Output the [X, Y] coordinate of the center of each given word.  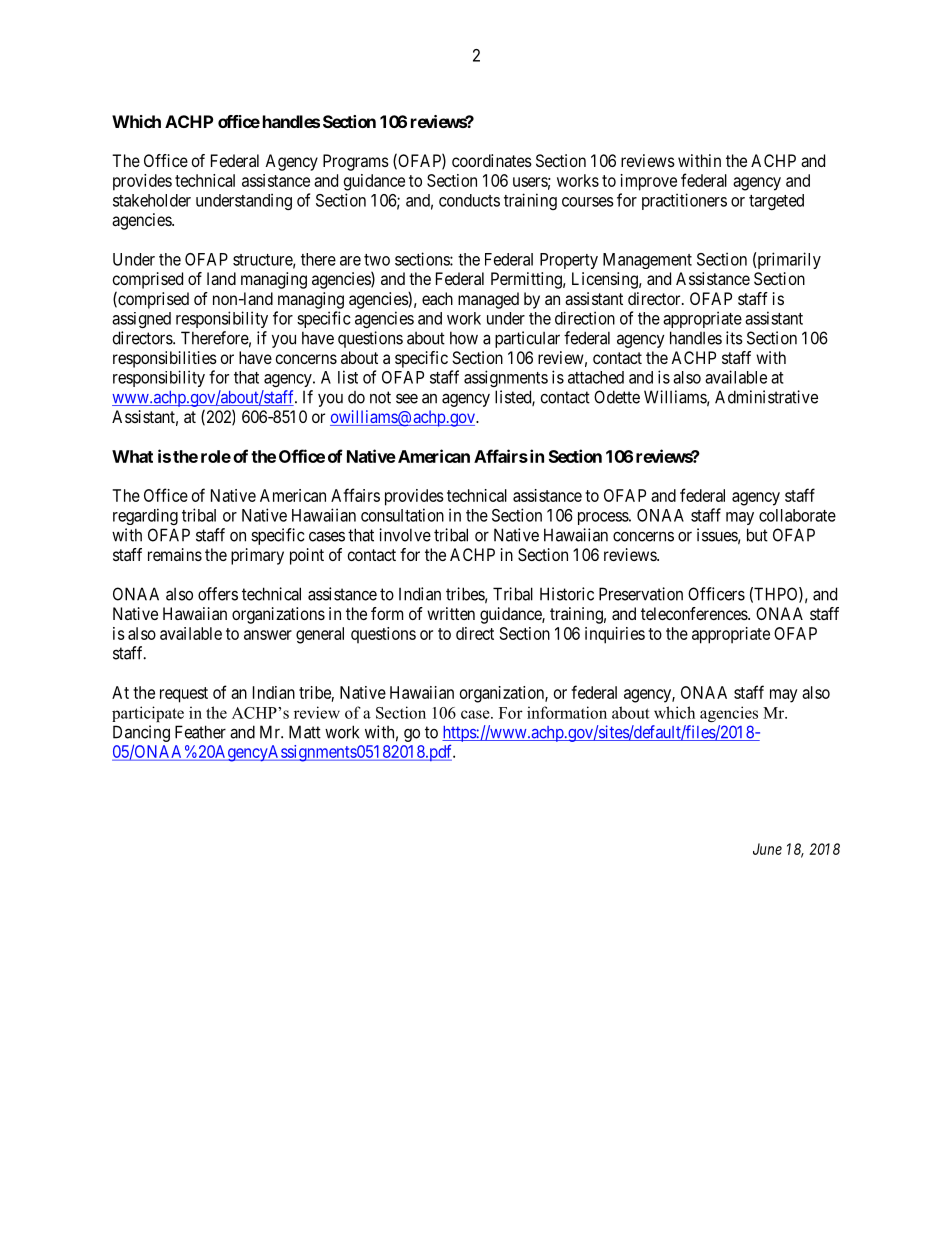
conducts [469, 200]
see [407, 398]
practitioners [684, 201]
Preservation [641, 594]
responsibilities [165, 359]
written [451, 613]
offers [218, 594]
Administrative [766, 397]
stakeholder [152, 200]
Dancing [141, 733]
